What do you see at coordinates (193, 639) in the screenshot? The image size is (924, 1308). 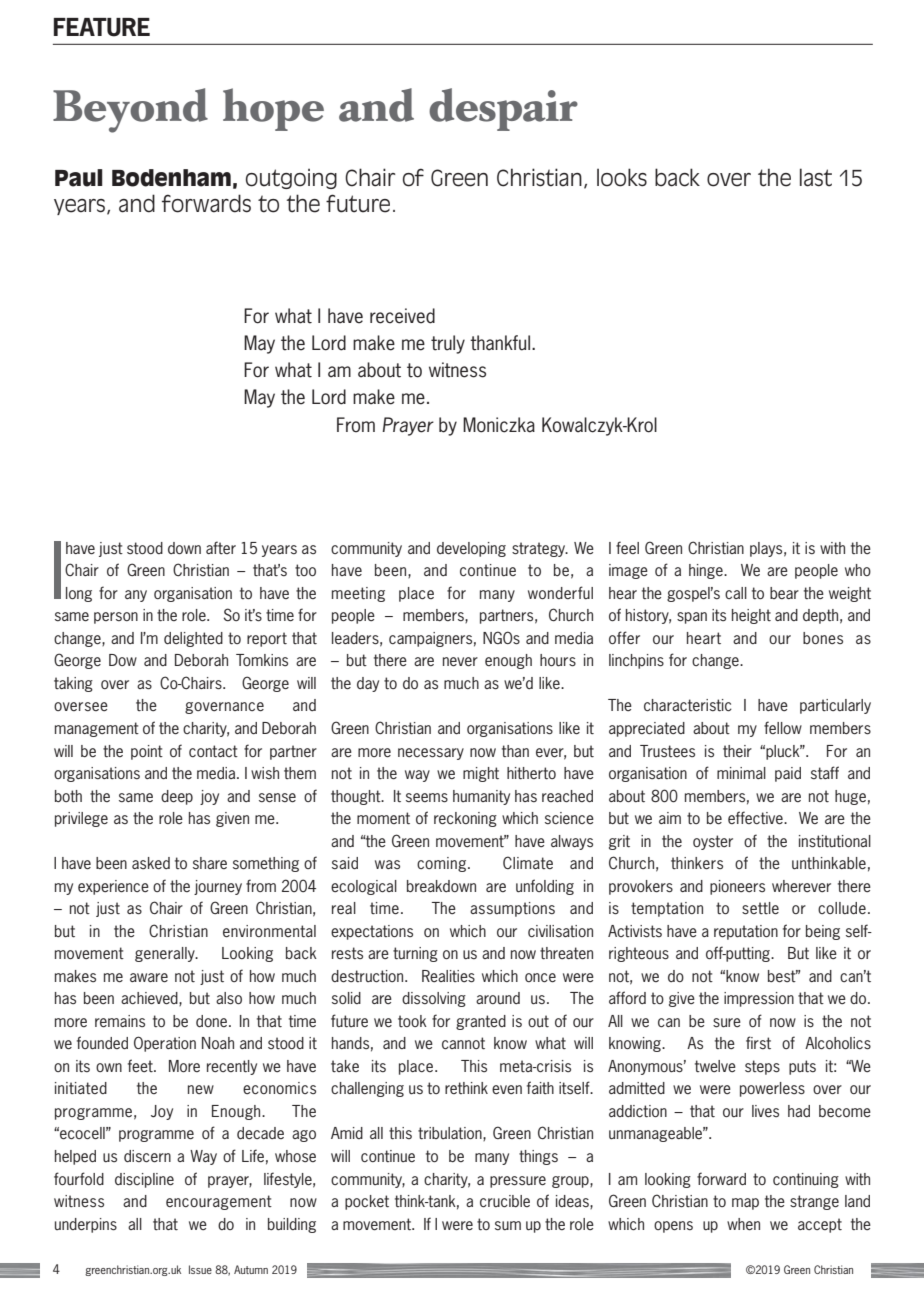 I see `delighted` at bounding box center [193, 639].
